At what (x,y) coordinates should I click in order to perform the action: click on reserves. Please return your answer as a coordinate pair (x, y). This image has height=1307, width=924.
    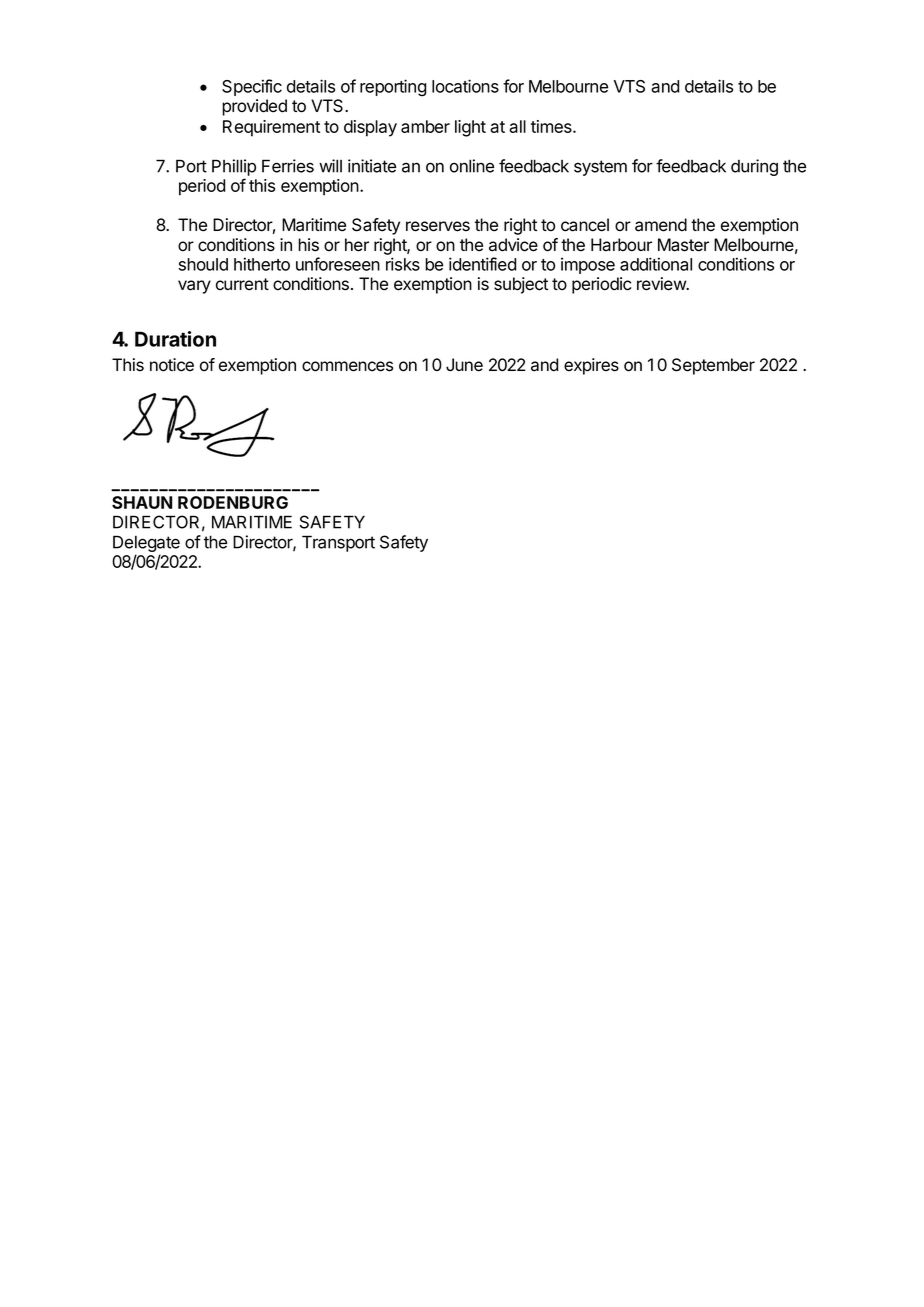
    Looking at the image, I should click on (438, 226).
